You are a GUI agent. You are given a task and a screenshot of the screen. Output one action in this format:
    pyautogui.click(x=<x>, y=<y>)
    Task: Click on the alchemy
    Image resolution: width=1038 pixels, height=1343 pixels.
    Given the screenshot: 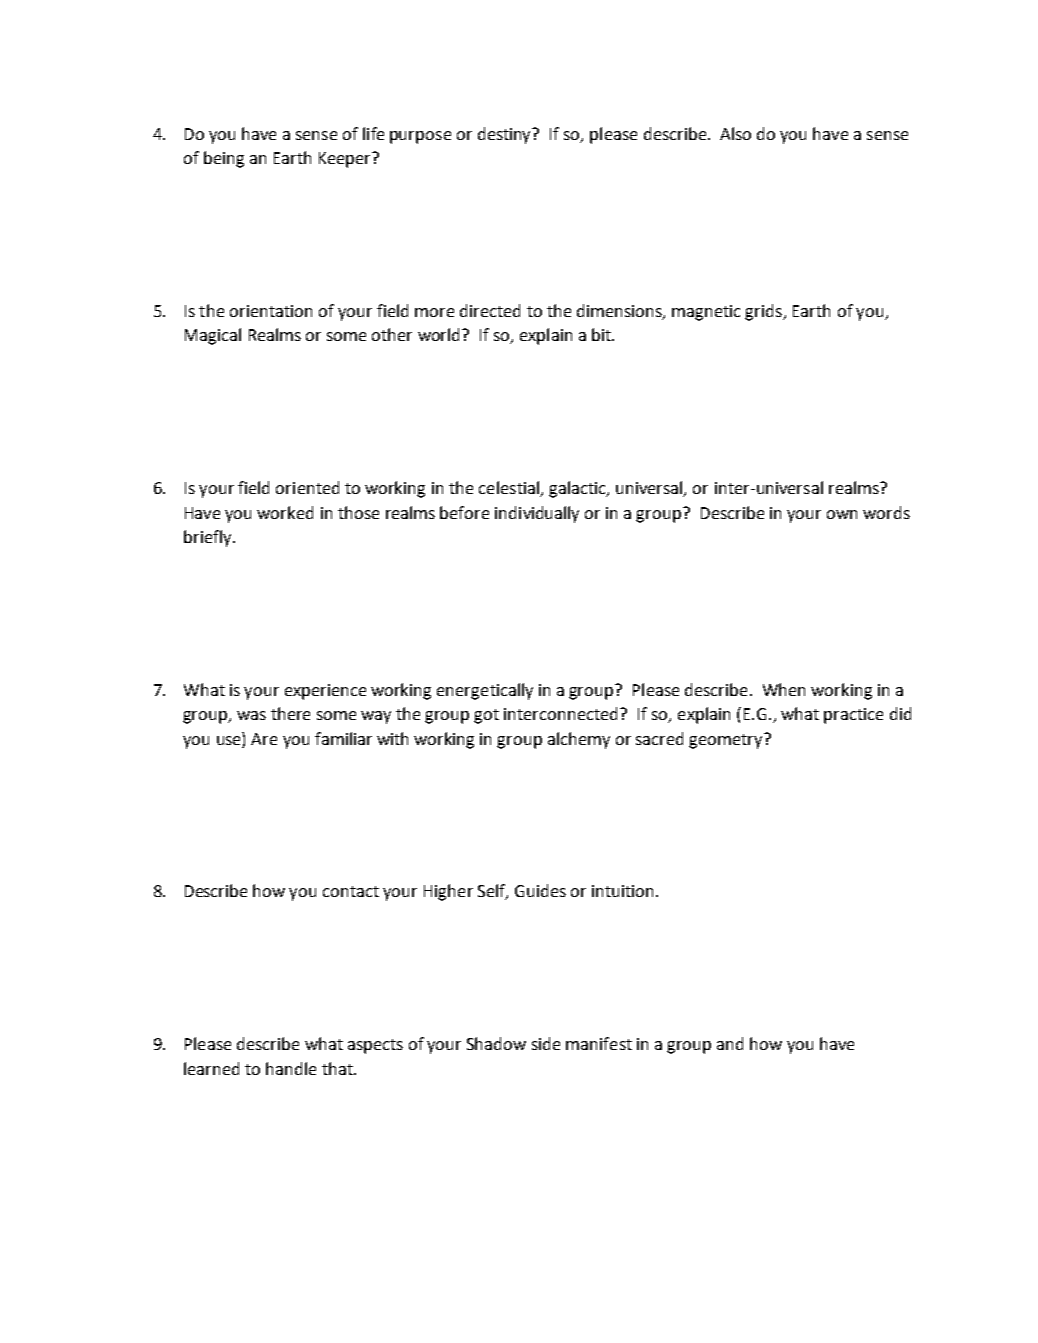 What is the action you would take?
    pyautogui.click(x=579, y=740)
